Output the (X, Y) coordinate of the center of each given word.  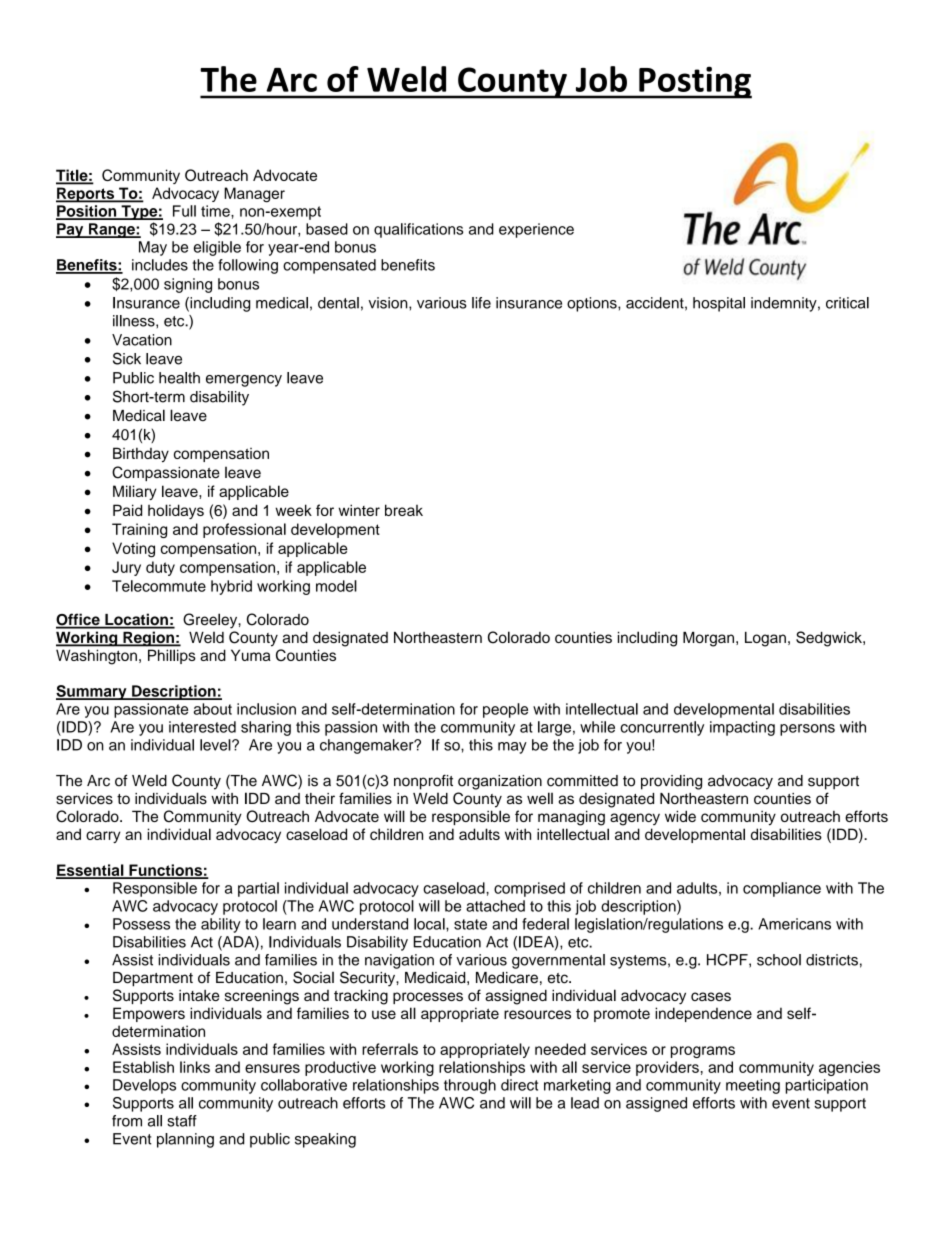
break (404, 510)
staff (182, 1121)
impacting (742, 728)
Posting (694, 82)
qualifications (418, 230)
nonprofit (423, 782)
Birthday (141, 455)
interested (202, 727)
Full (184, 211)
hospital (719, 304)
